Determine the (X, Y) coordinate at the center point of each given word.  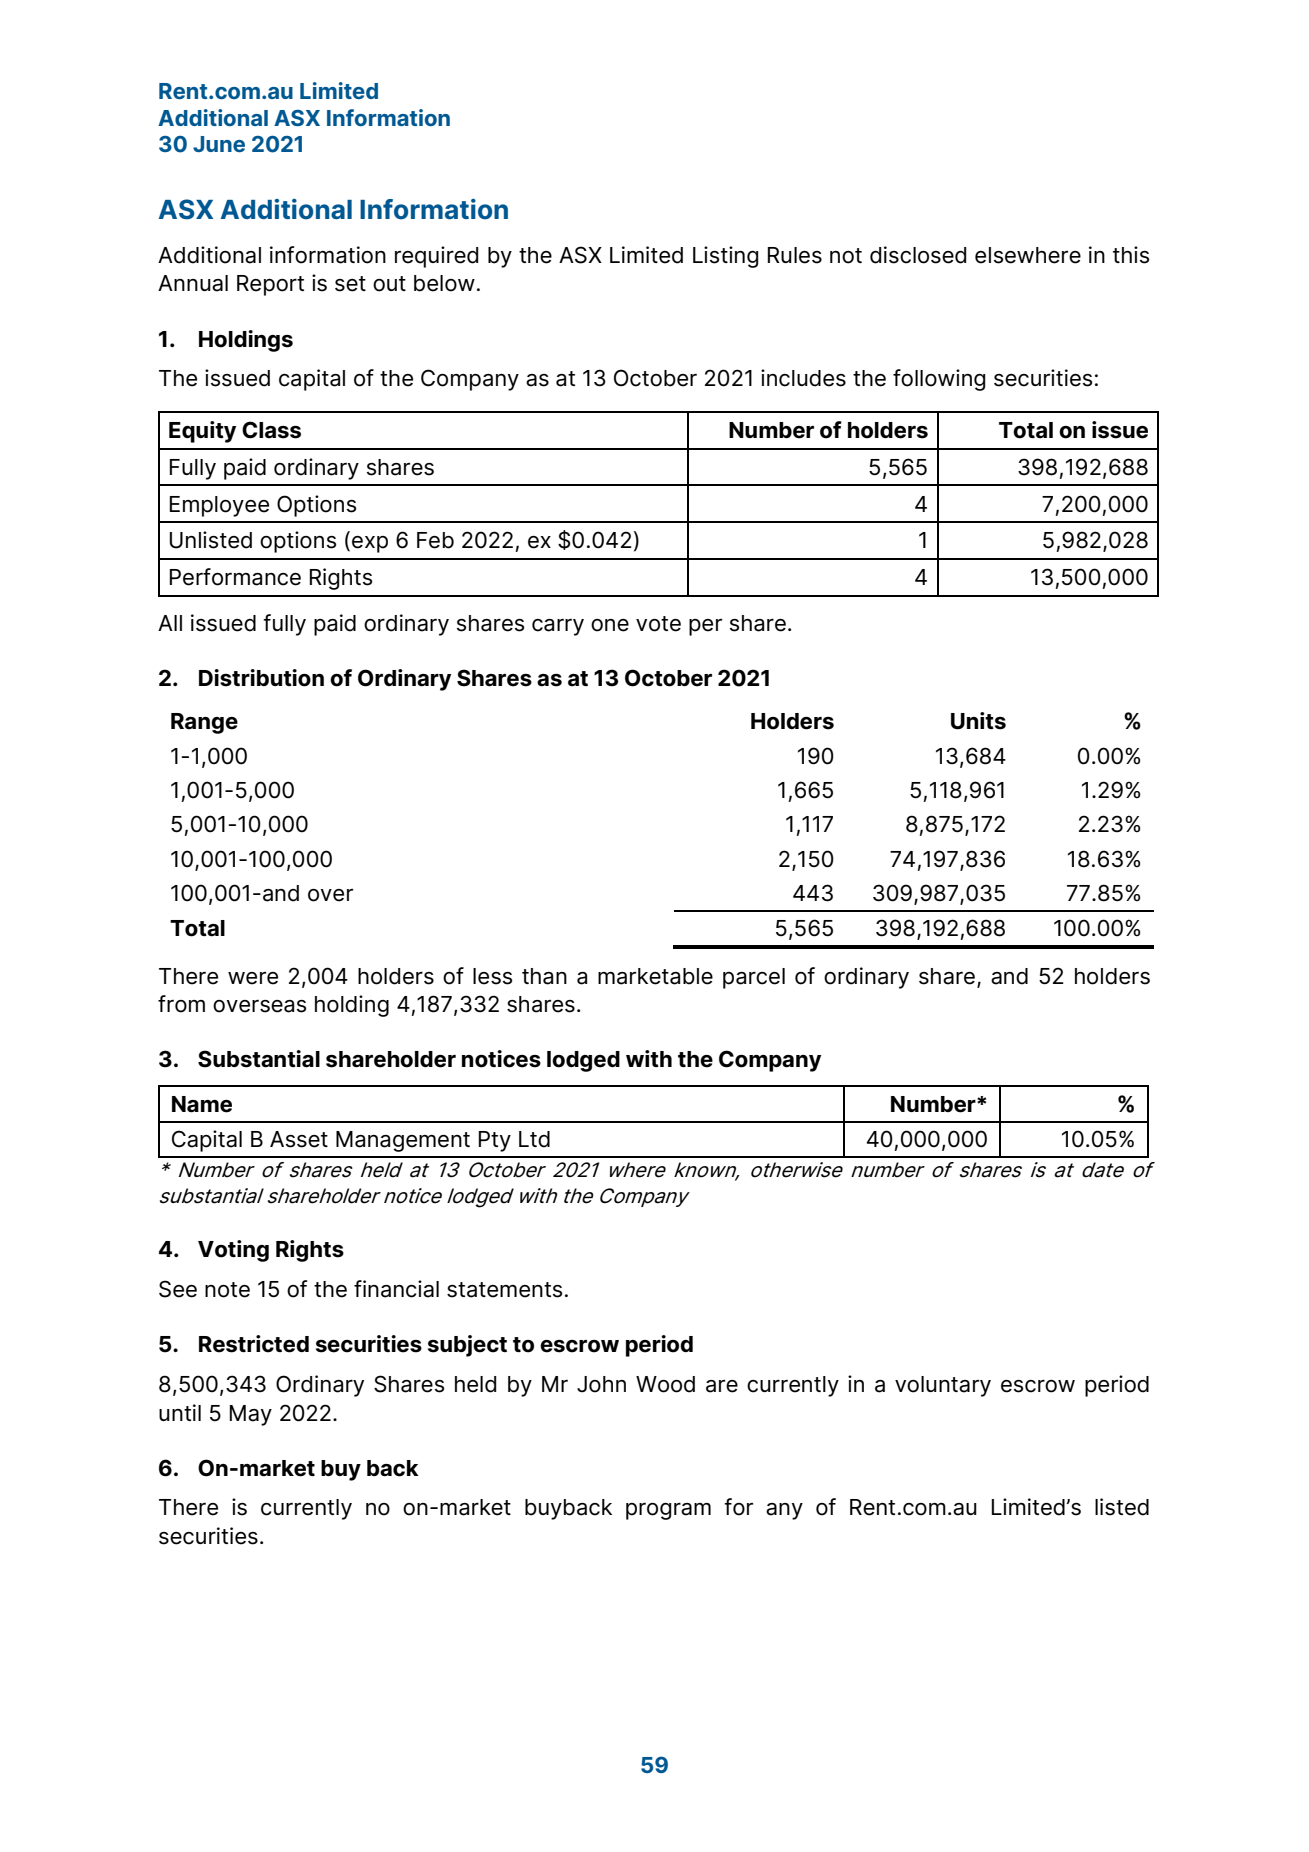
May (251, 1415)
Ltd (534, 1139)
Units (978, 721)
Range (204, 723)
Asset (299, 1139)
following (939, 380)
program (668, 1511)
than (544, 976)
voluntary (943, 1386)
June (219, 144)
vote (658, 624)
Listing (726, 257)
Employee (219, 506)
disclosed (918, 255)
